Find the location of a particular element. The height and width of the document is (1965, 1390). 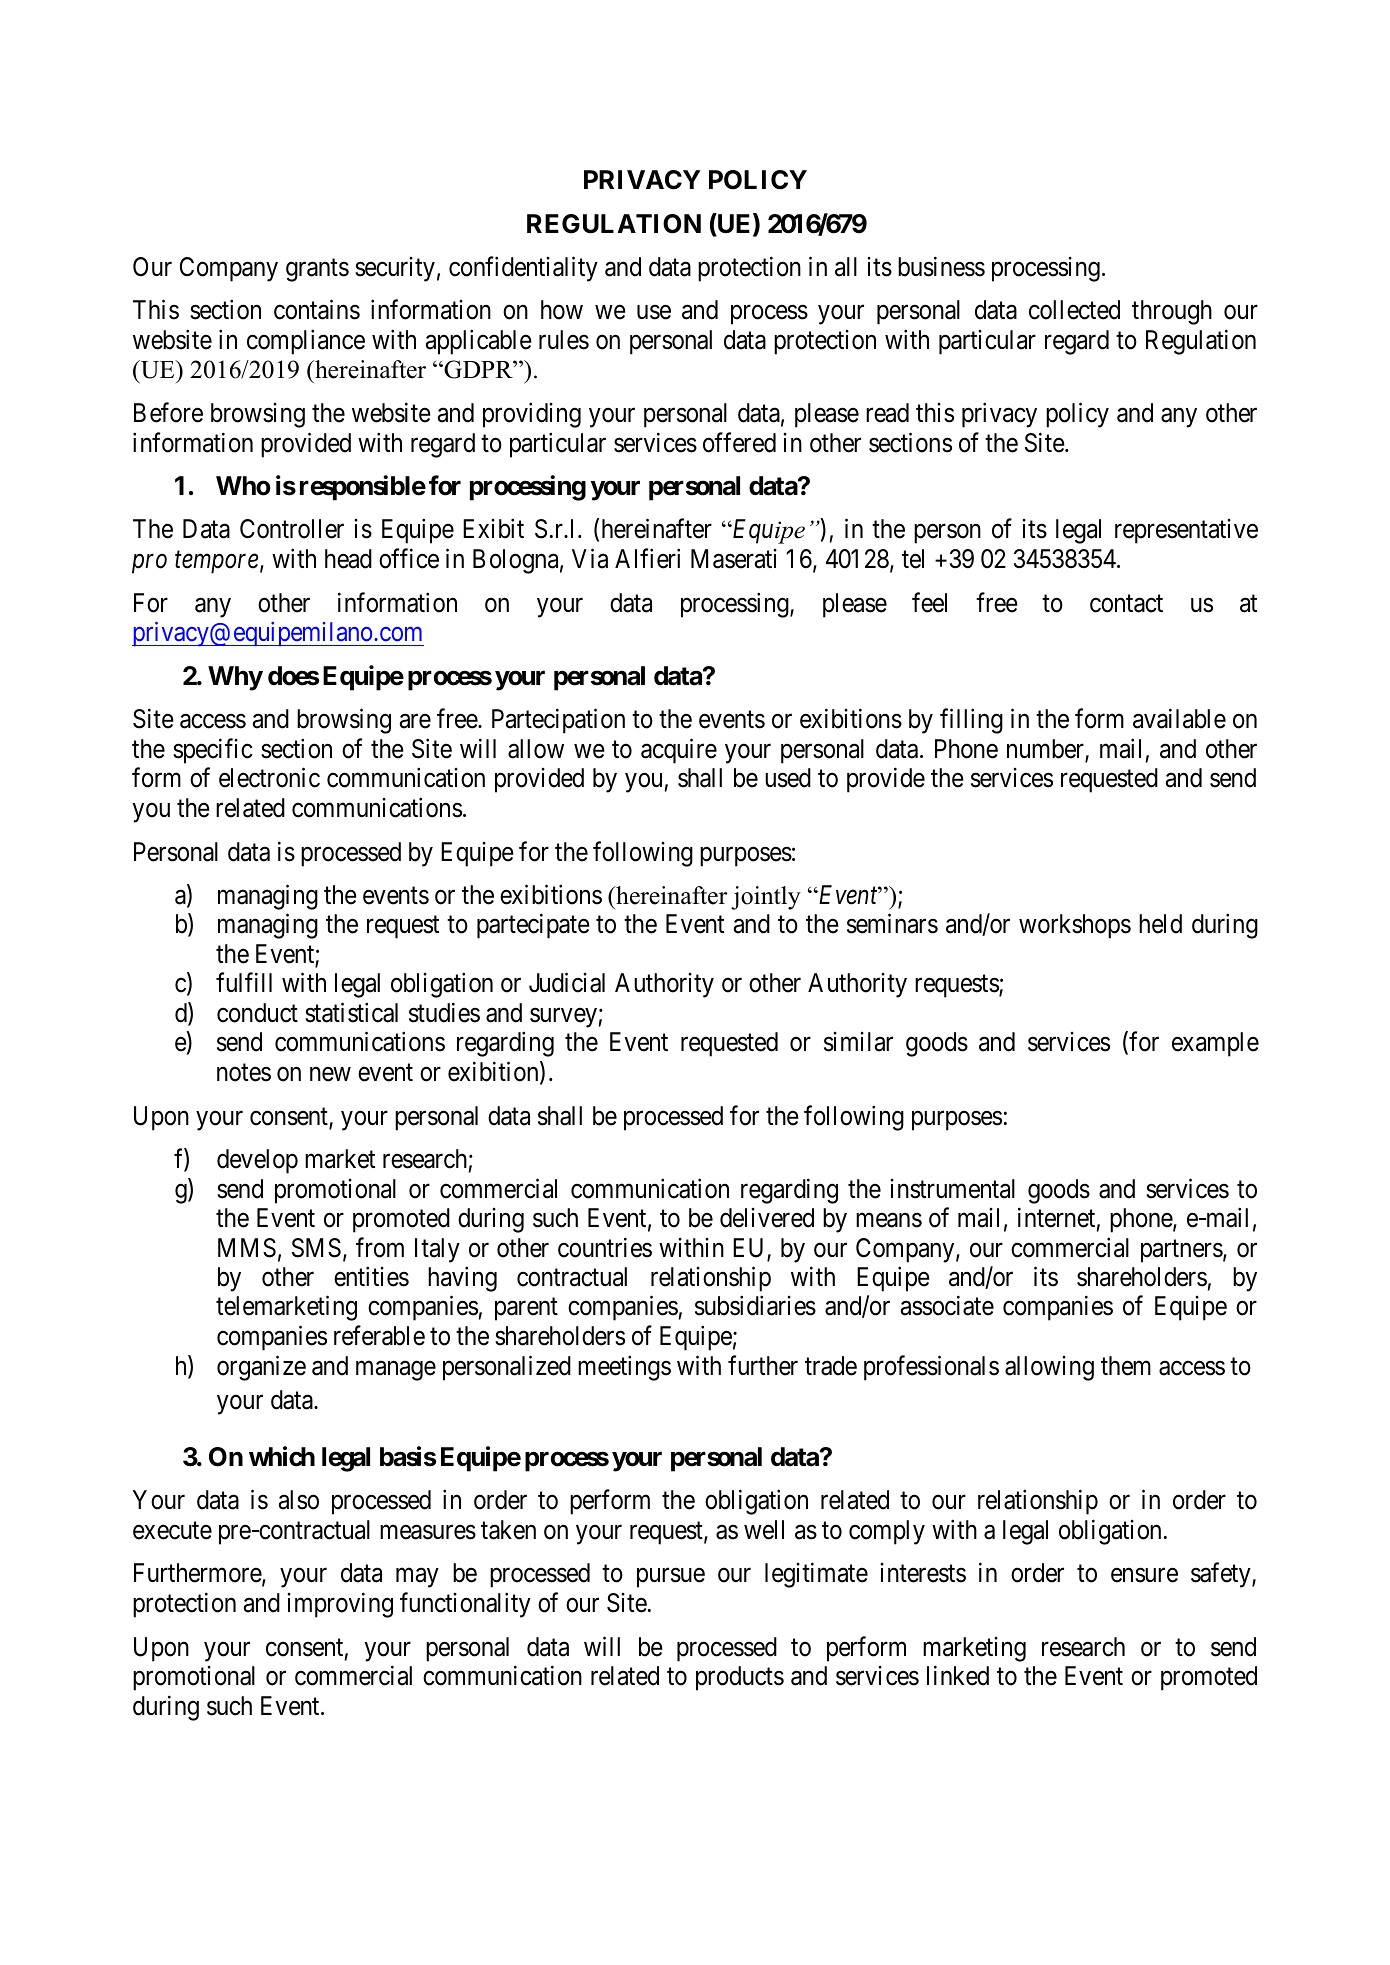

fulfill is located at coordinates (244, 982).
